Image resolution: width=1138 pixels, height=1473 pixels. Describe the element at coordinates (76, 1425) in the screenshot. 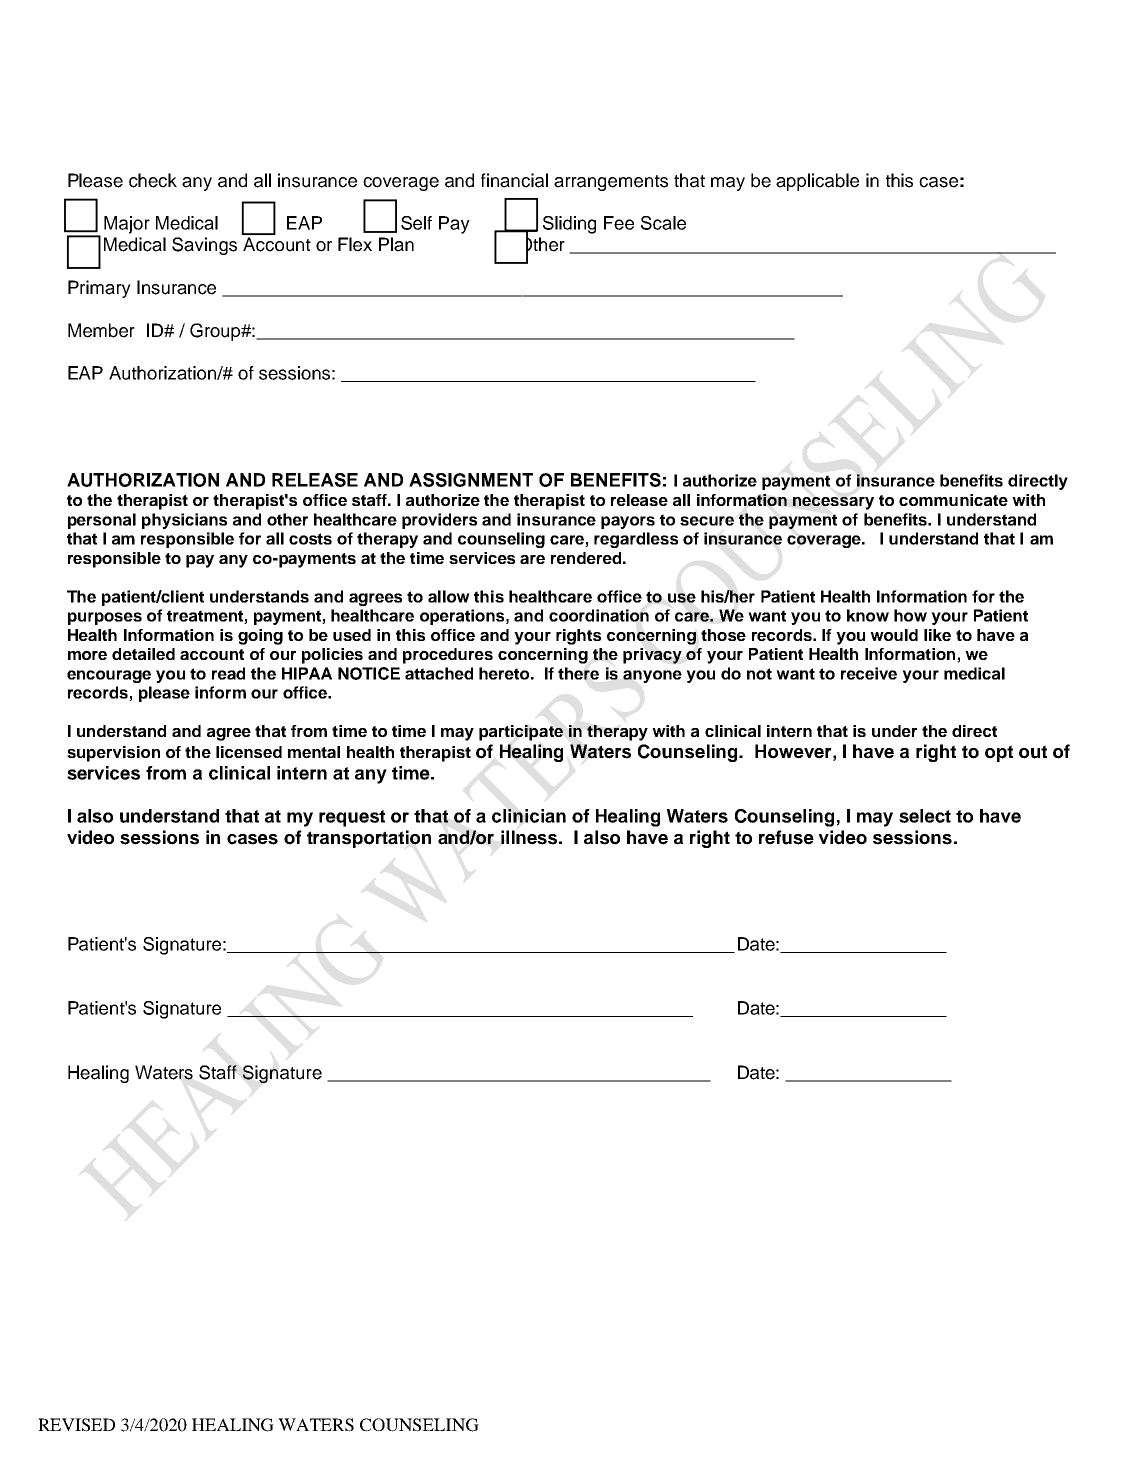

I see `REVISED` at that location.
